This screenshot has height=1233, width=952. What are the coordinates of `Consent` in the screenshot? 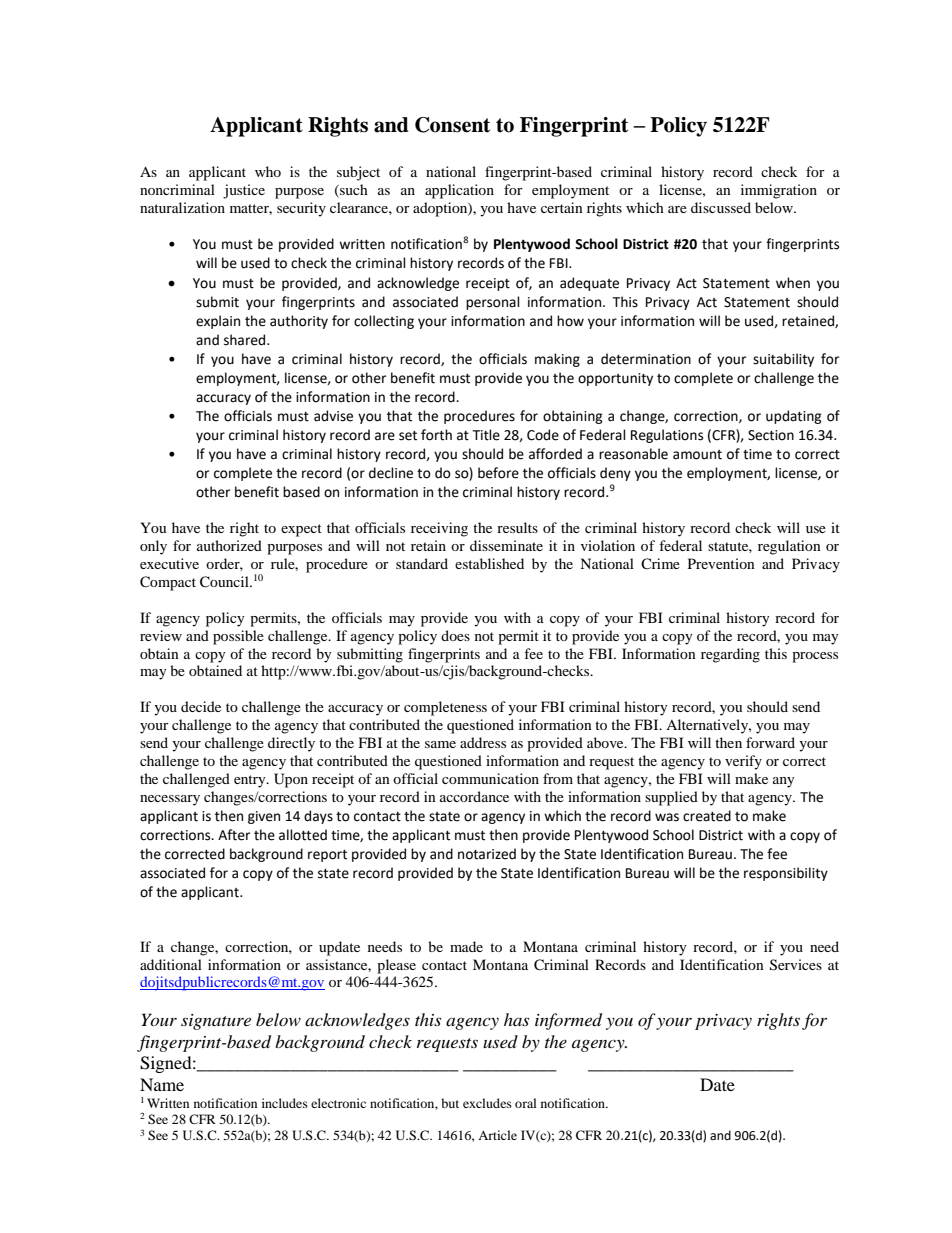 It's located at (452, 125).
